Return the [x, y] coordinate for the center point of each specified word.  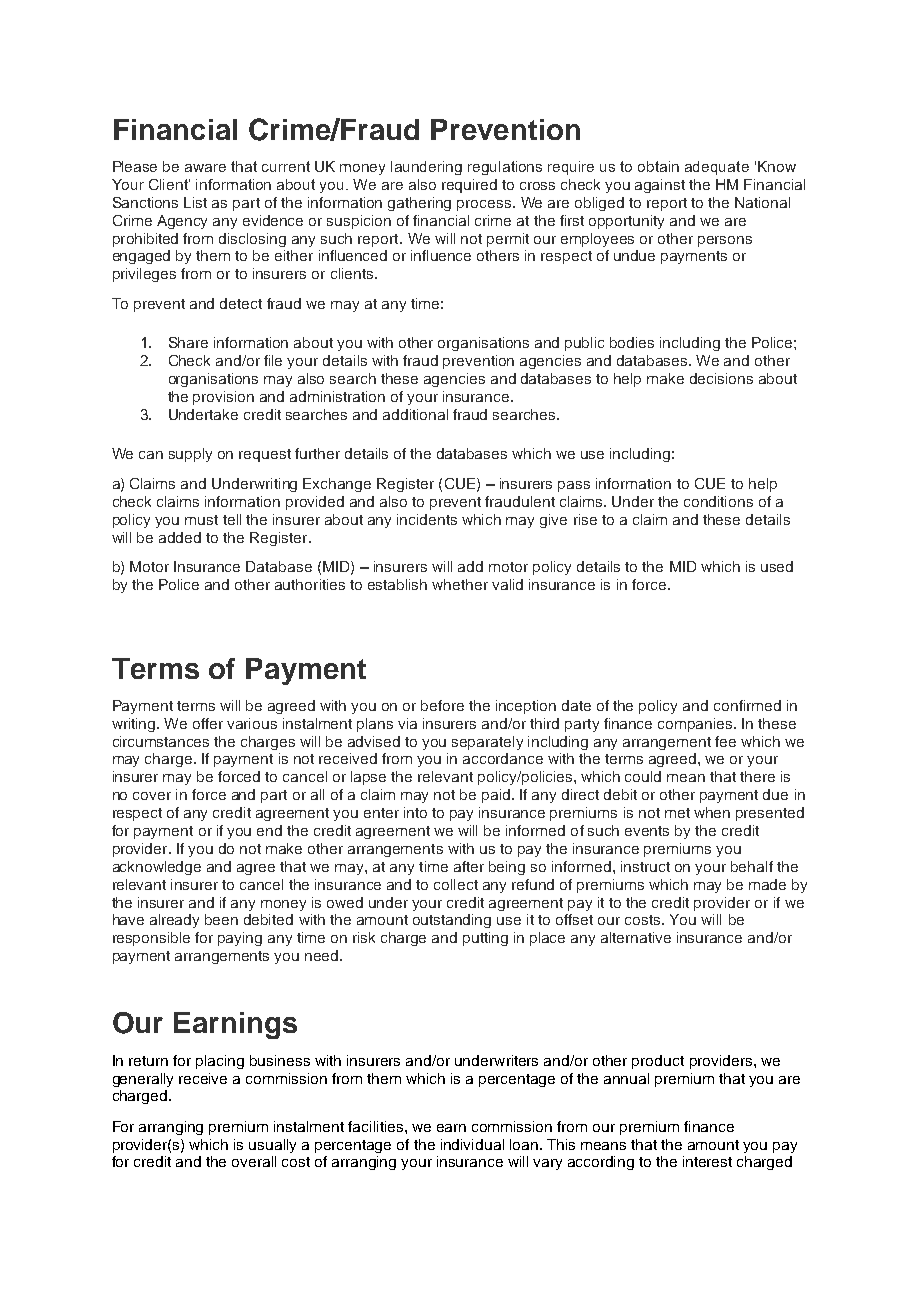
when [712, 812]
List [195, 202]
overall [254, 1161]
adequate [717, 168]
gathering [419, 204]
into [415, 812]
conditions [718, 501]
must [201, 520]
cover [152, 796]
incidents [427, 519]
